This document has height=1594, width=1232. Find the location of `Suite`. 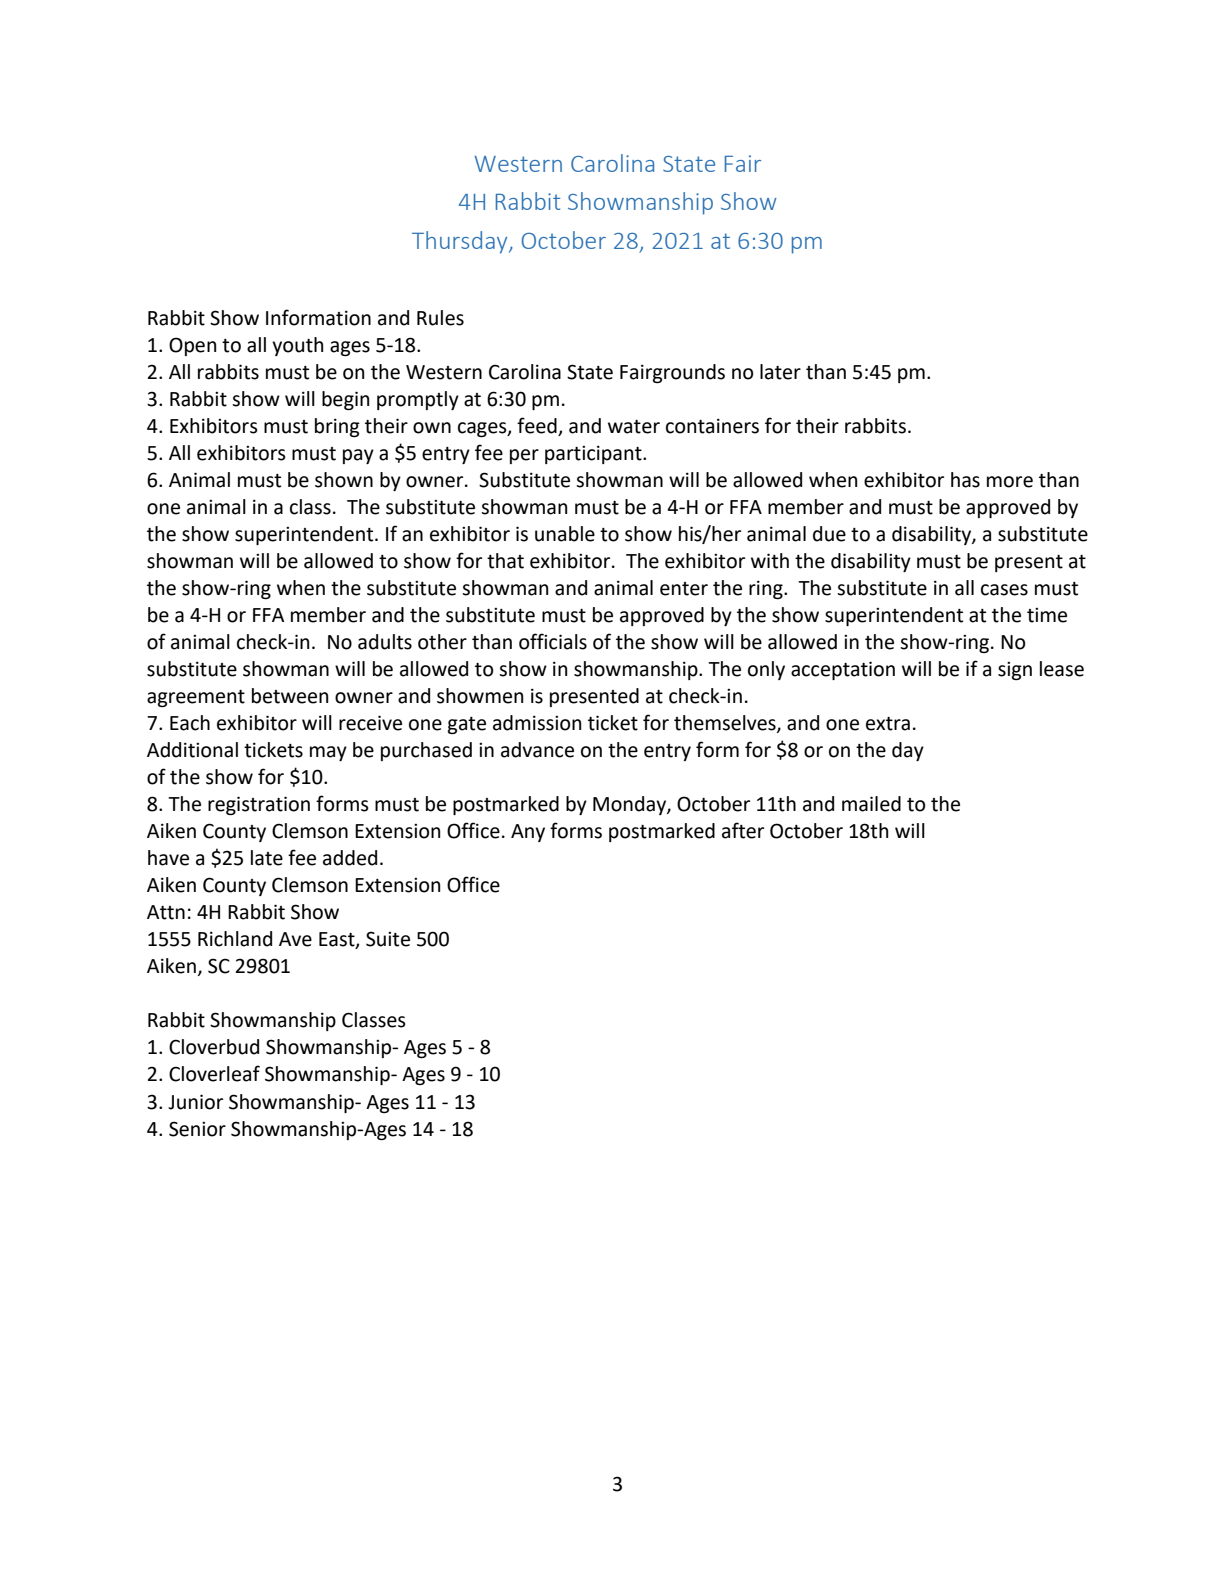

Suite is located at coordinates (388, 939).
